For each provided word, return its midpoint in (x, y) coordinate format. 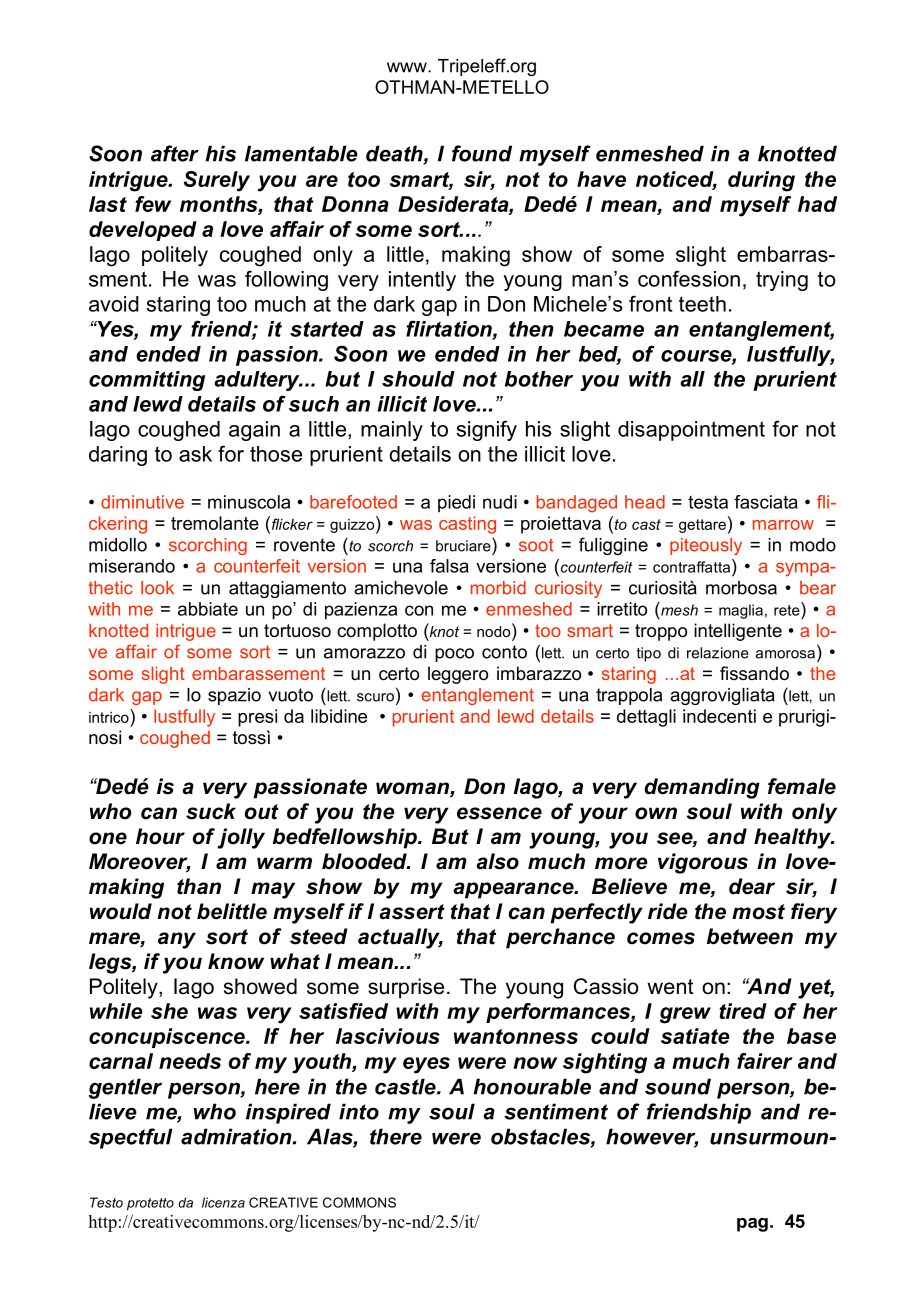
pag (752, 1225)
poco (454, 655)
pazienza (361, 611)
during (761, 181)
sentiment (556, 1111)
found (482, 153)
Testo (106, 1202)
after (175, 153)
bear (818, 588)
